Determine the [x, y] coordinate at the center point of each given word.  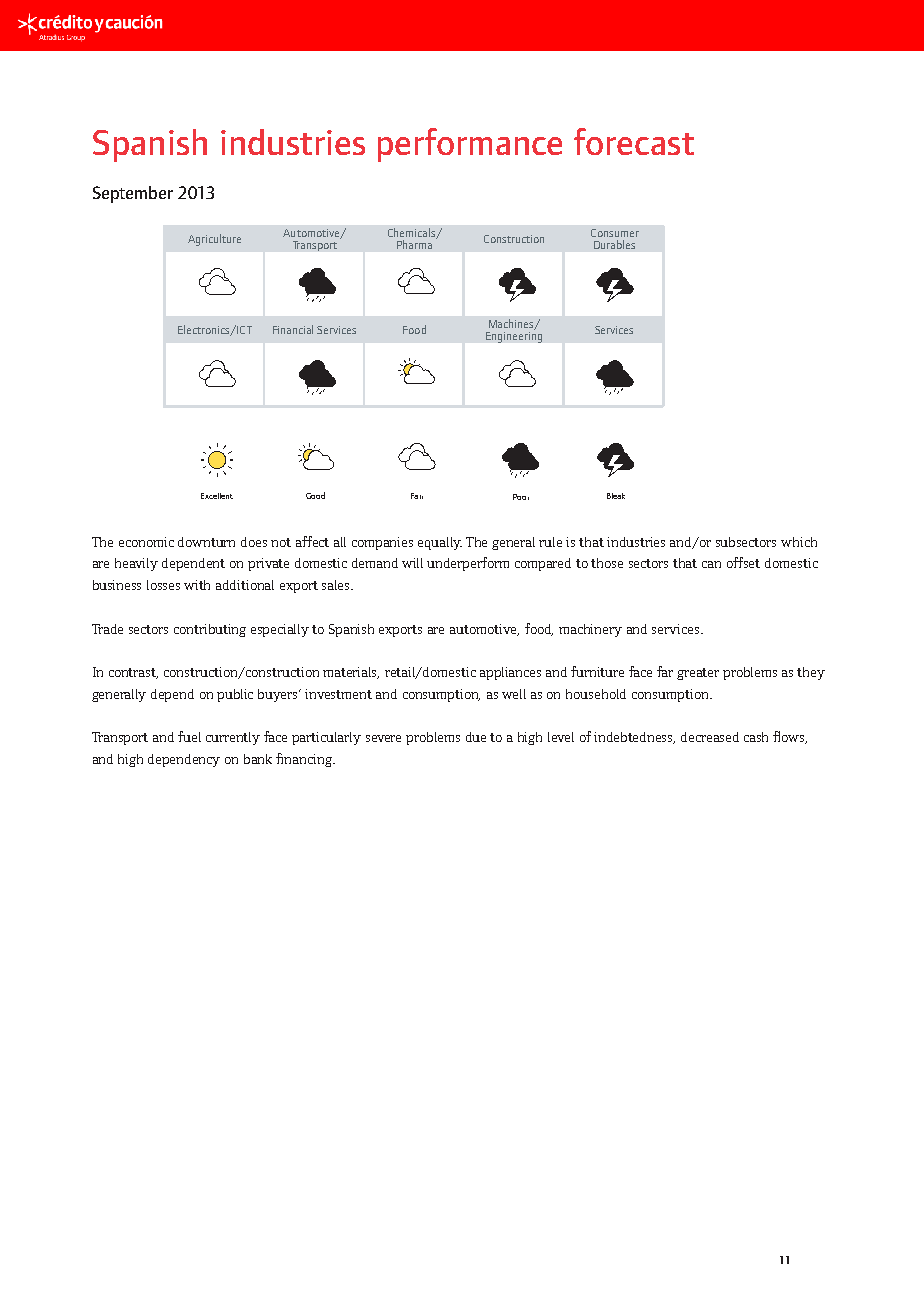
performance [470, 145]
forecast [634, 141]
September [133, 194]
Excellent [217, 496]
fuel [189, 736]
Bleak [616, 496]
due [476, 737]
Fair [417, 496]
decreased [710, 737]
